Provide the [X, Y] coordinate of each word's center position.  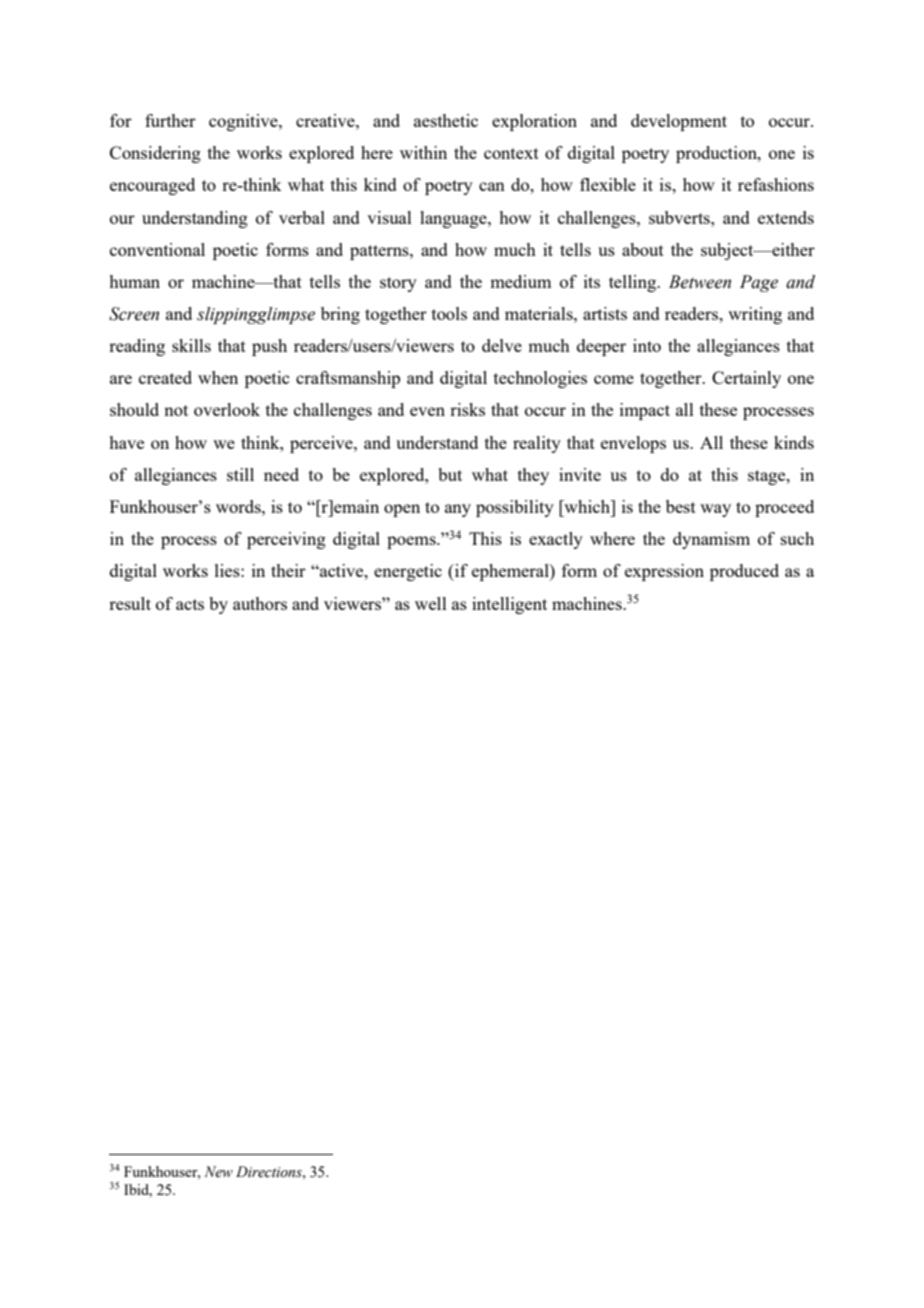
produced [744, 572]
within [423, 152]
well [431, 603]
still [240, 474]
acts [190, 604]
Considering [155, 154]
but [450, 474]
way [715, 510]
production [717, 154]
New [218, 1172]
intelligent [509, 605]
